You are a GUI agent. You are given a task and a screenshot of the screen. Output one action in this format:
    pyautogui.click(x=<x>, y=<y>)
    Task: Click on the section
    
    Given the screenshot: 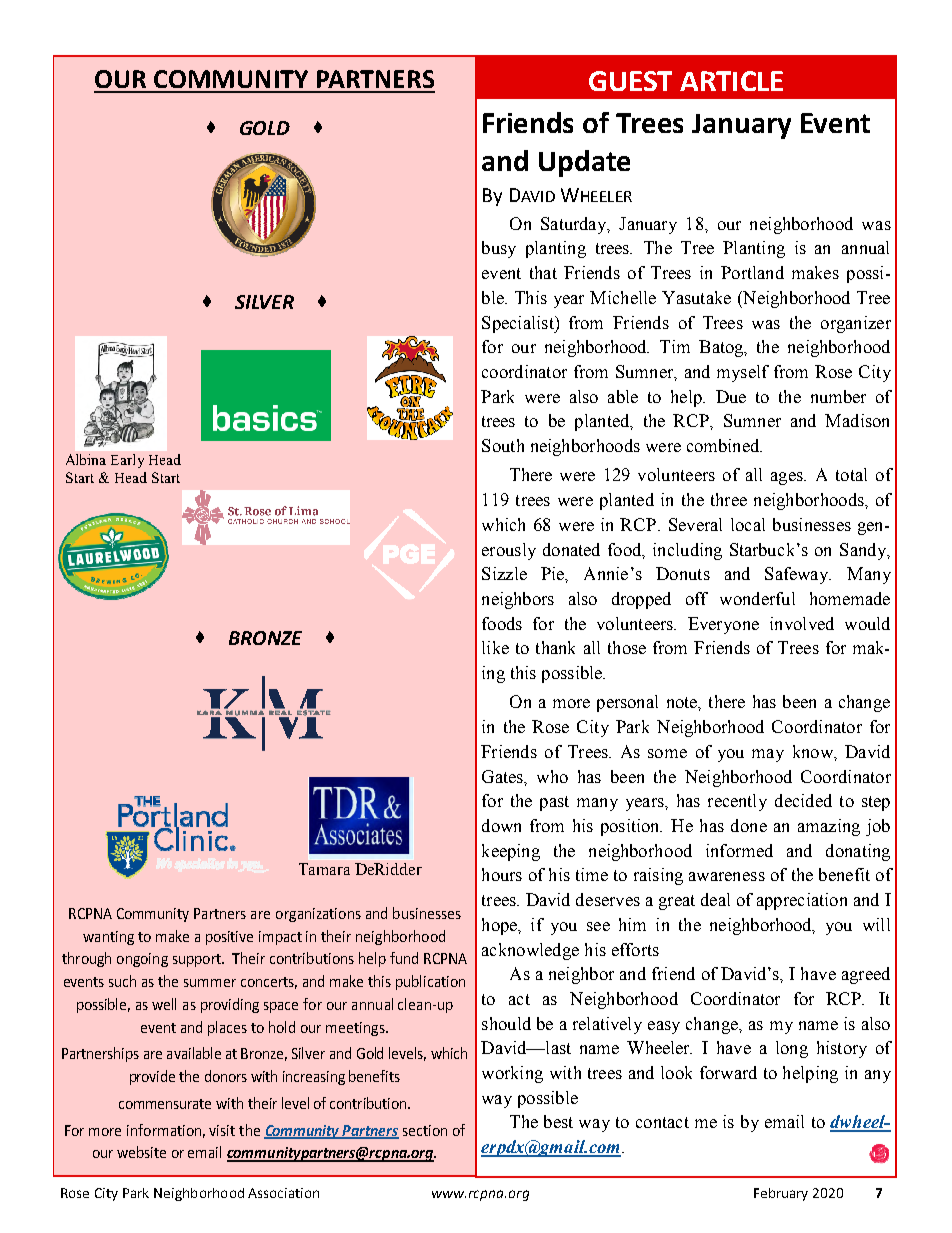 What is the action you would take?
    pyautogui.click(x=425, y=1130)
